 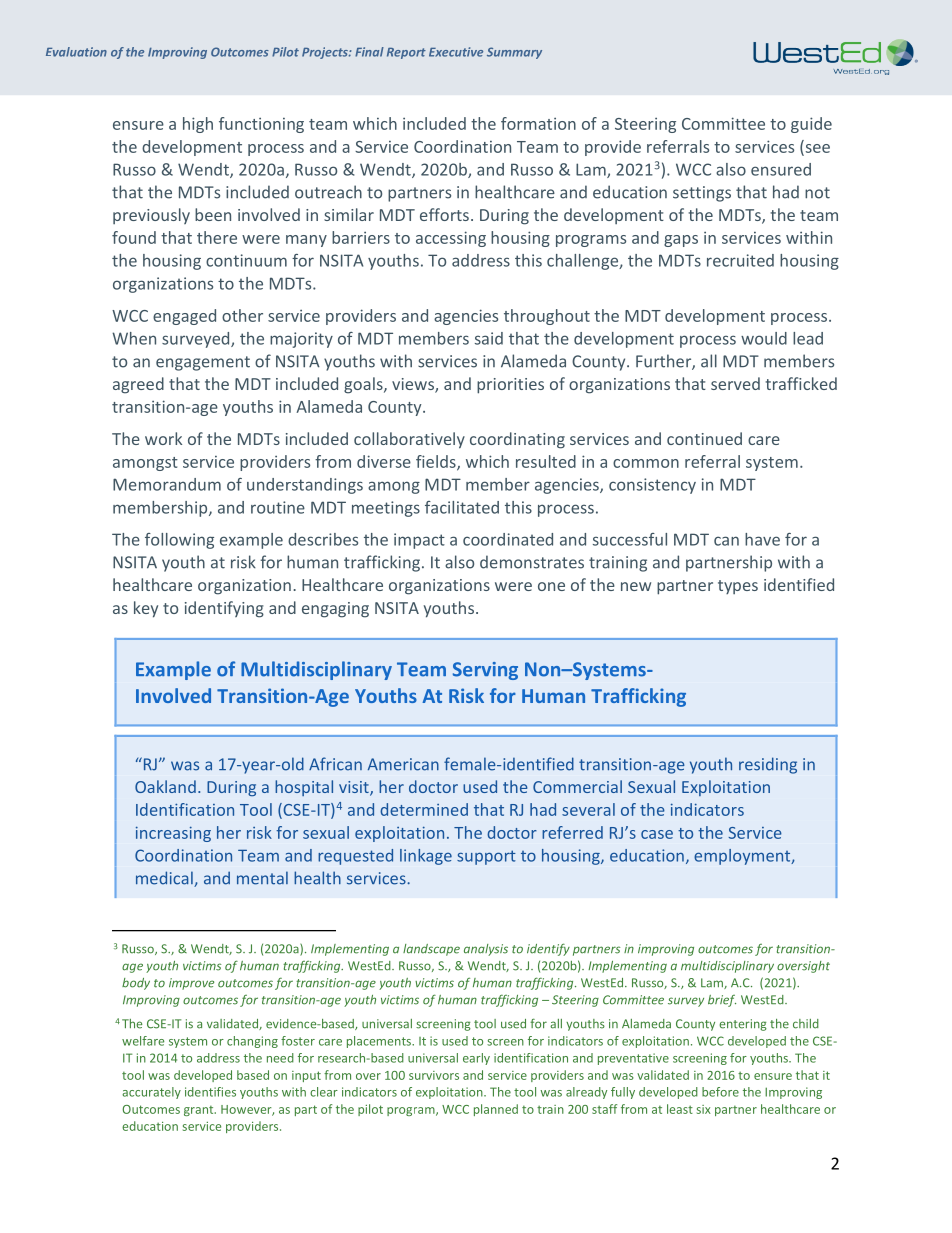 What do you see at coordinates (173, 834) in the page?
I see `increasing` at bounding box center [173, 834].
